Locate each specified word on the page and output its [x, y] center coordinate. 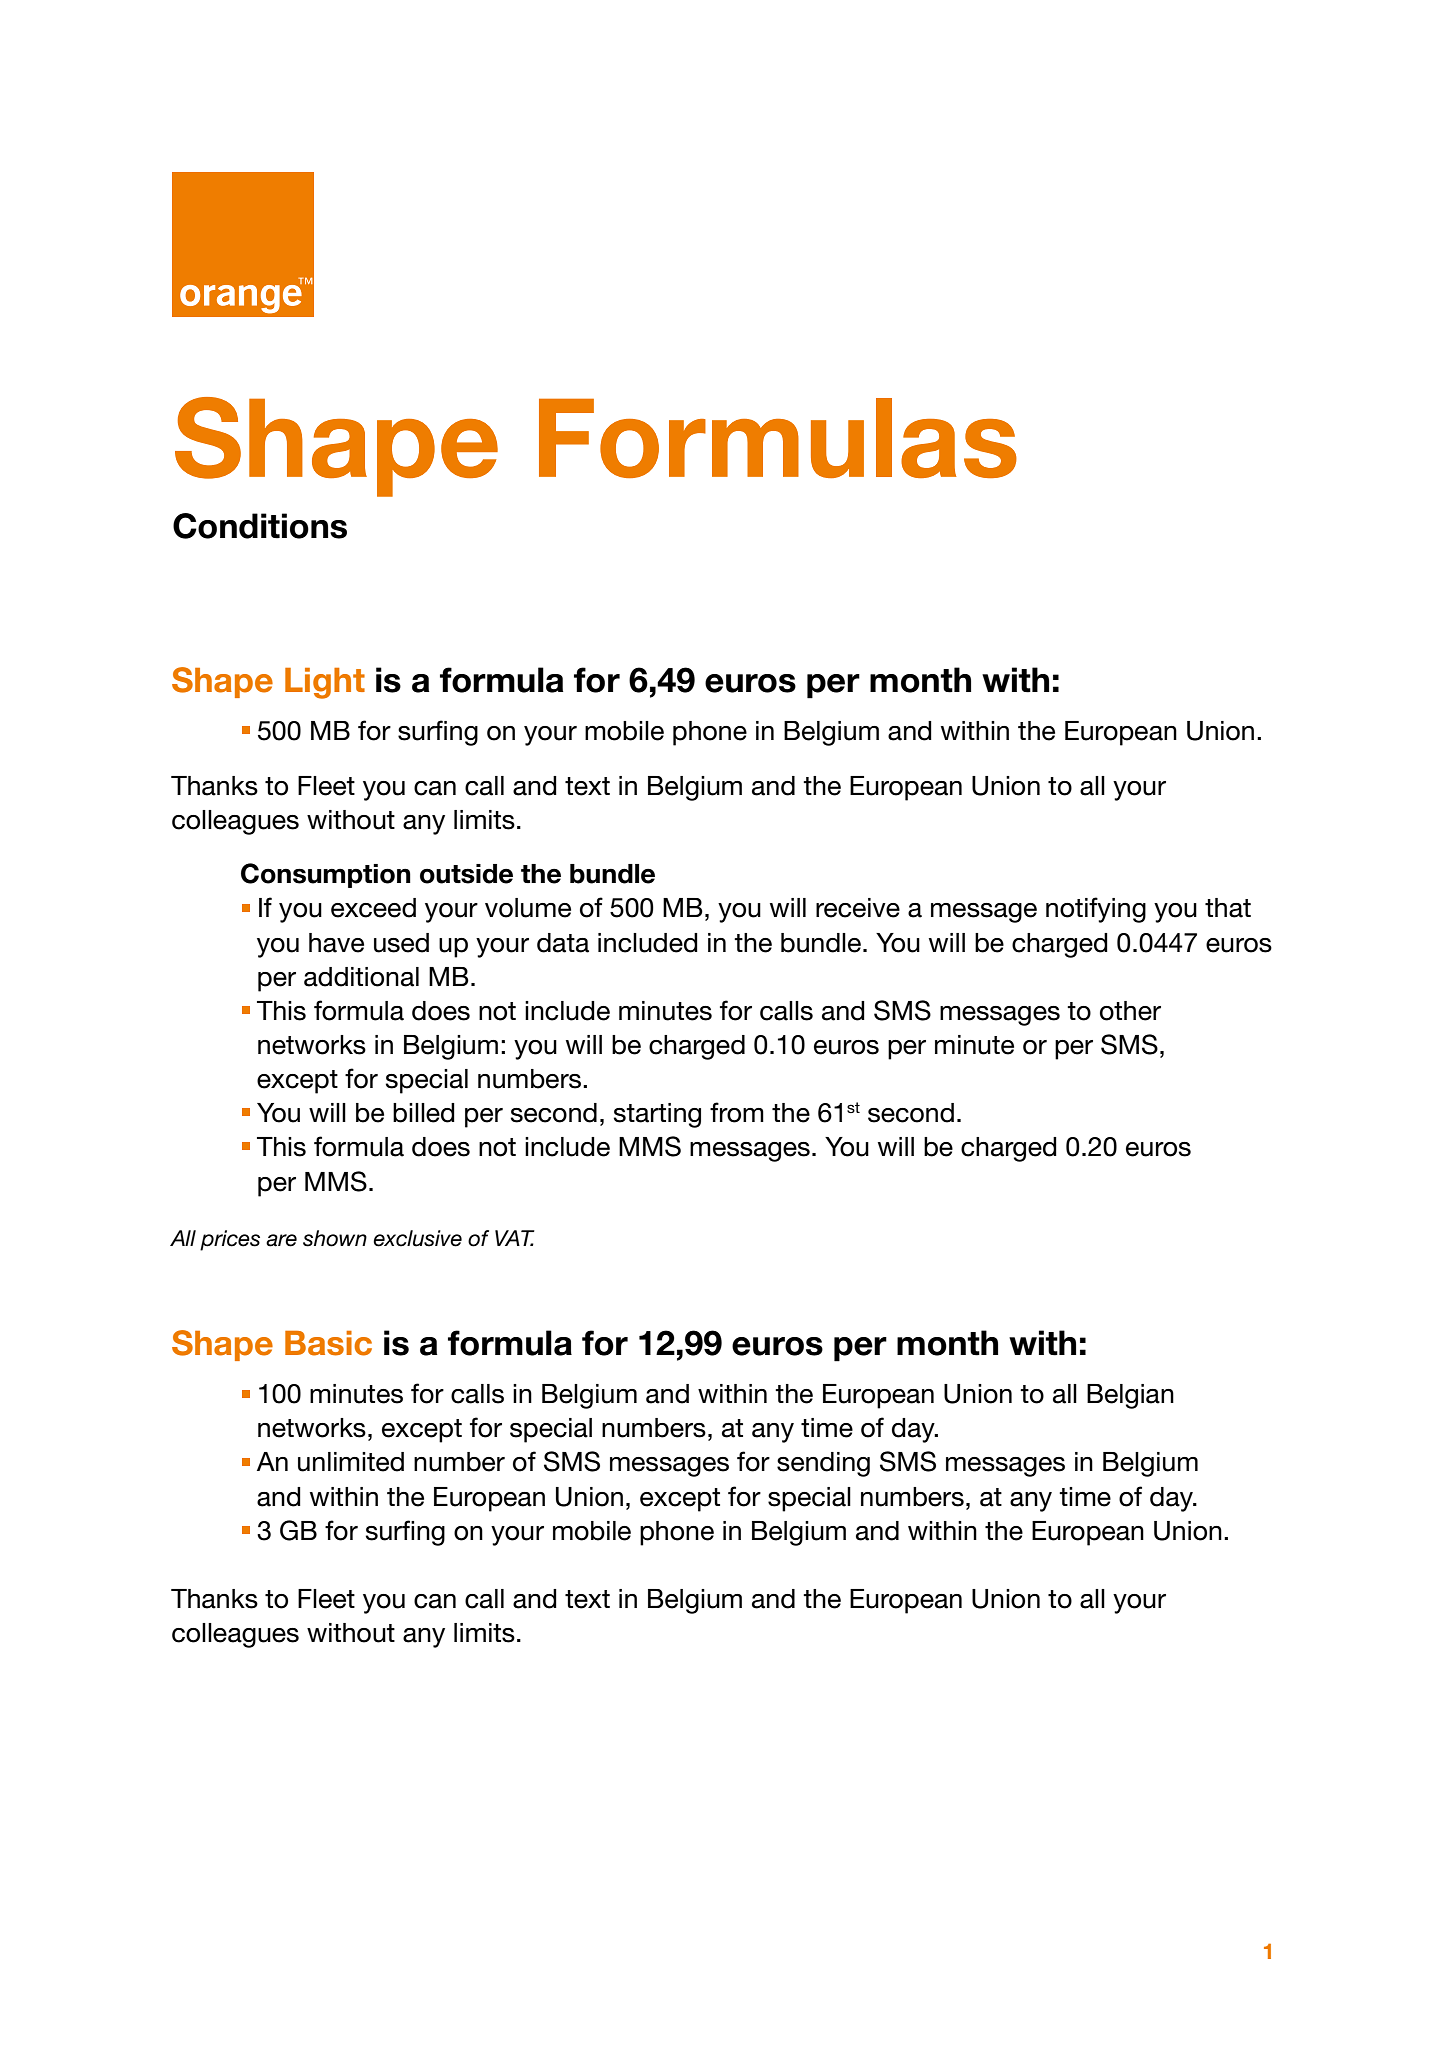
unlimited [351, 1462]
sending [823, 1464]
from [737, 1112]
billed [424, 1113]
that [1228, 908]
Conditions [260, 526]
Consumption [326, 875]
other [1130, 1011]
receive [858, 908]
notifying [1096, 910]
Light [325, 683]
